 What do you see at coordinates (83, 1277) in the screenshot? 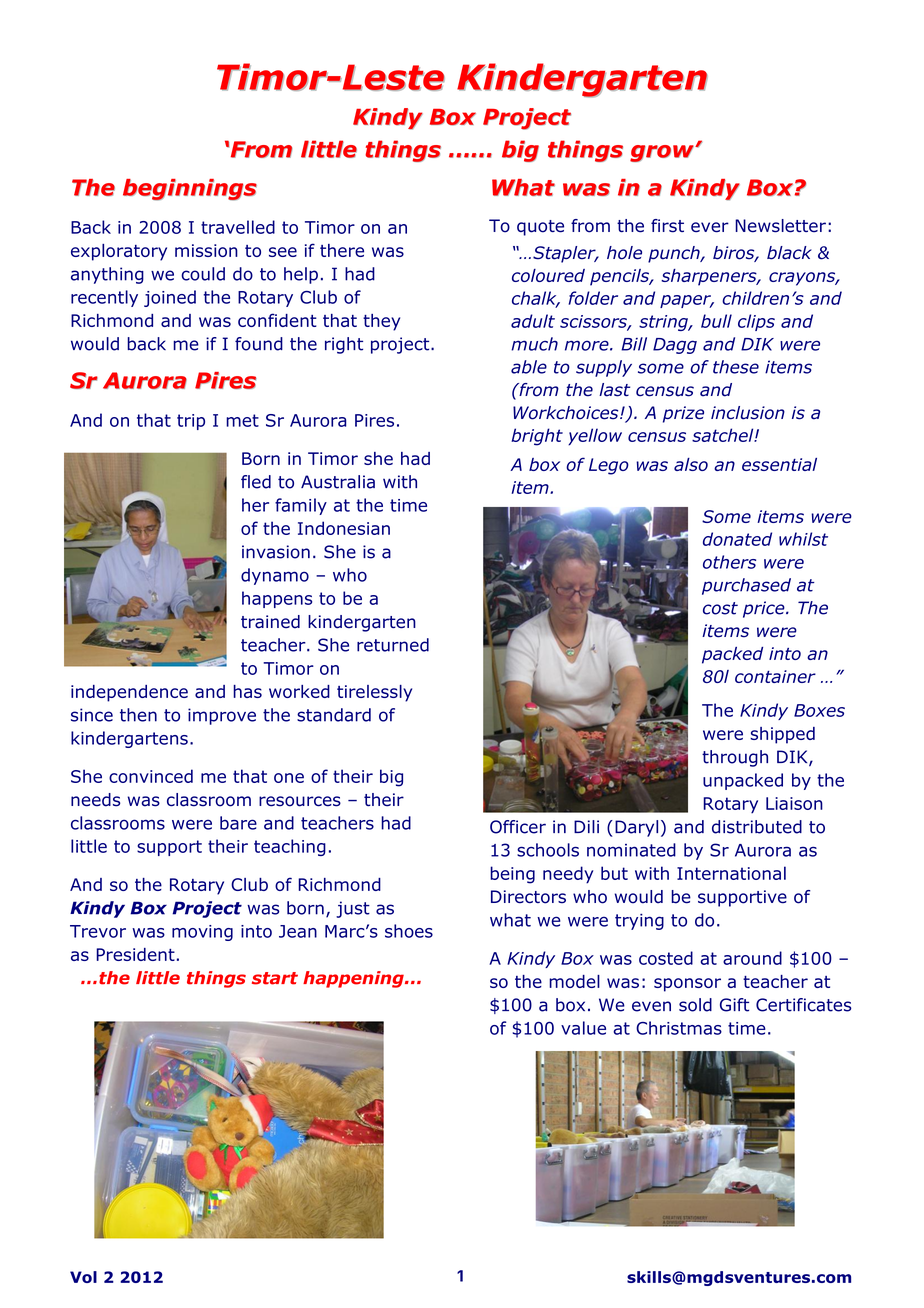
I see `Vol` at bounding box center [83, 1277].
